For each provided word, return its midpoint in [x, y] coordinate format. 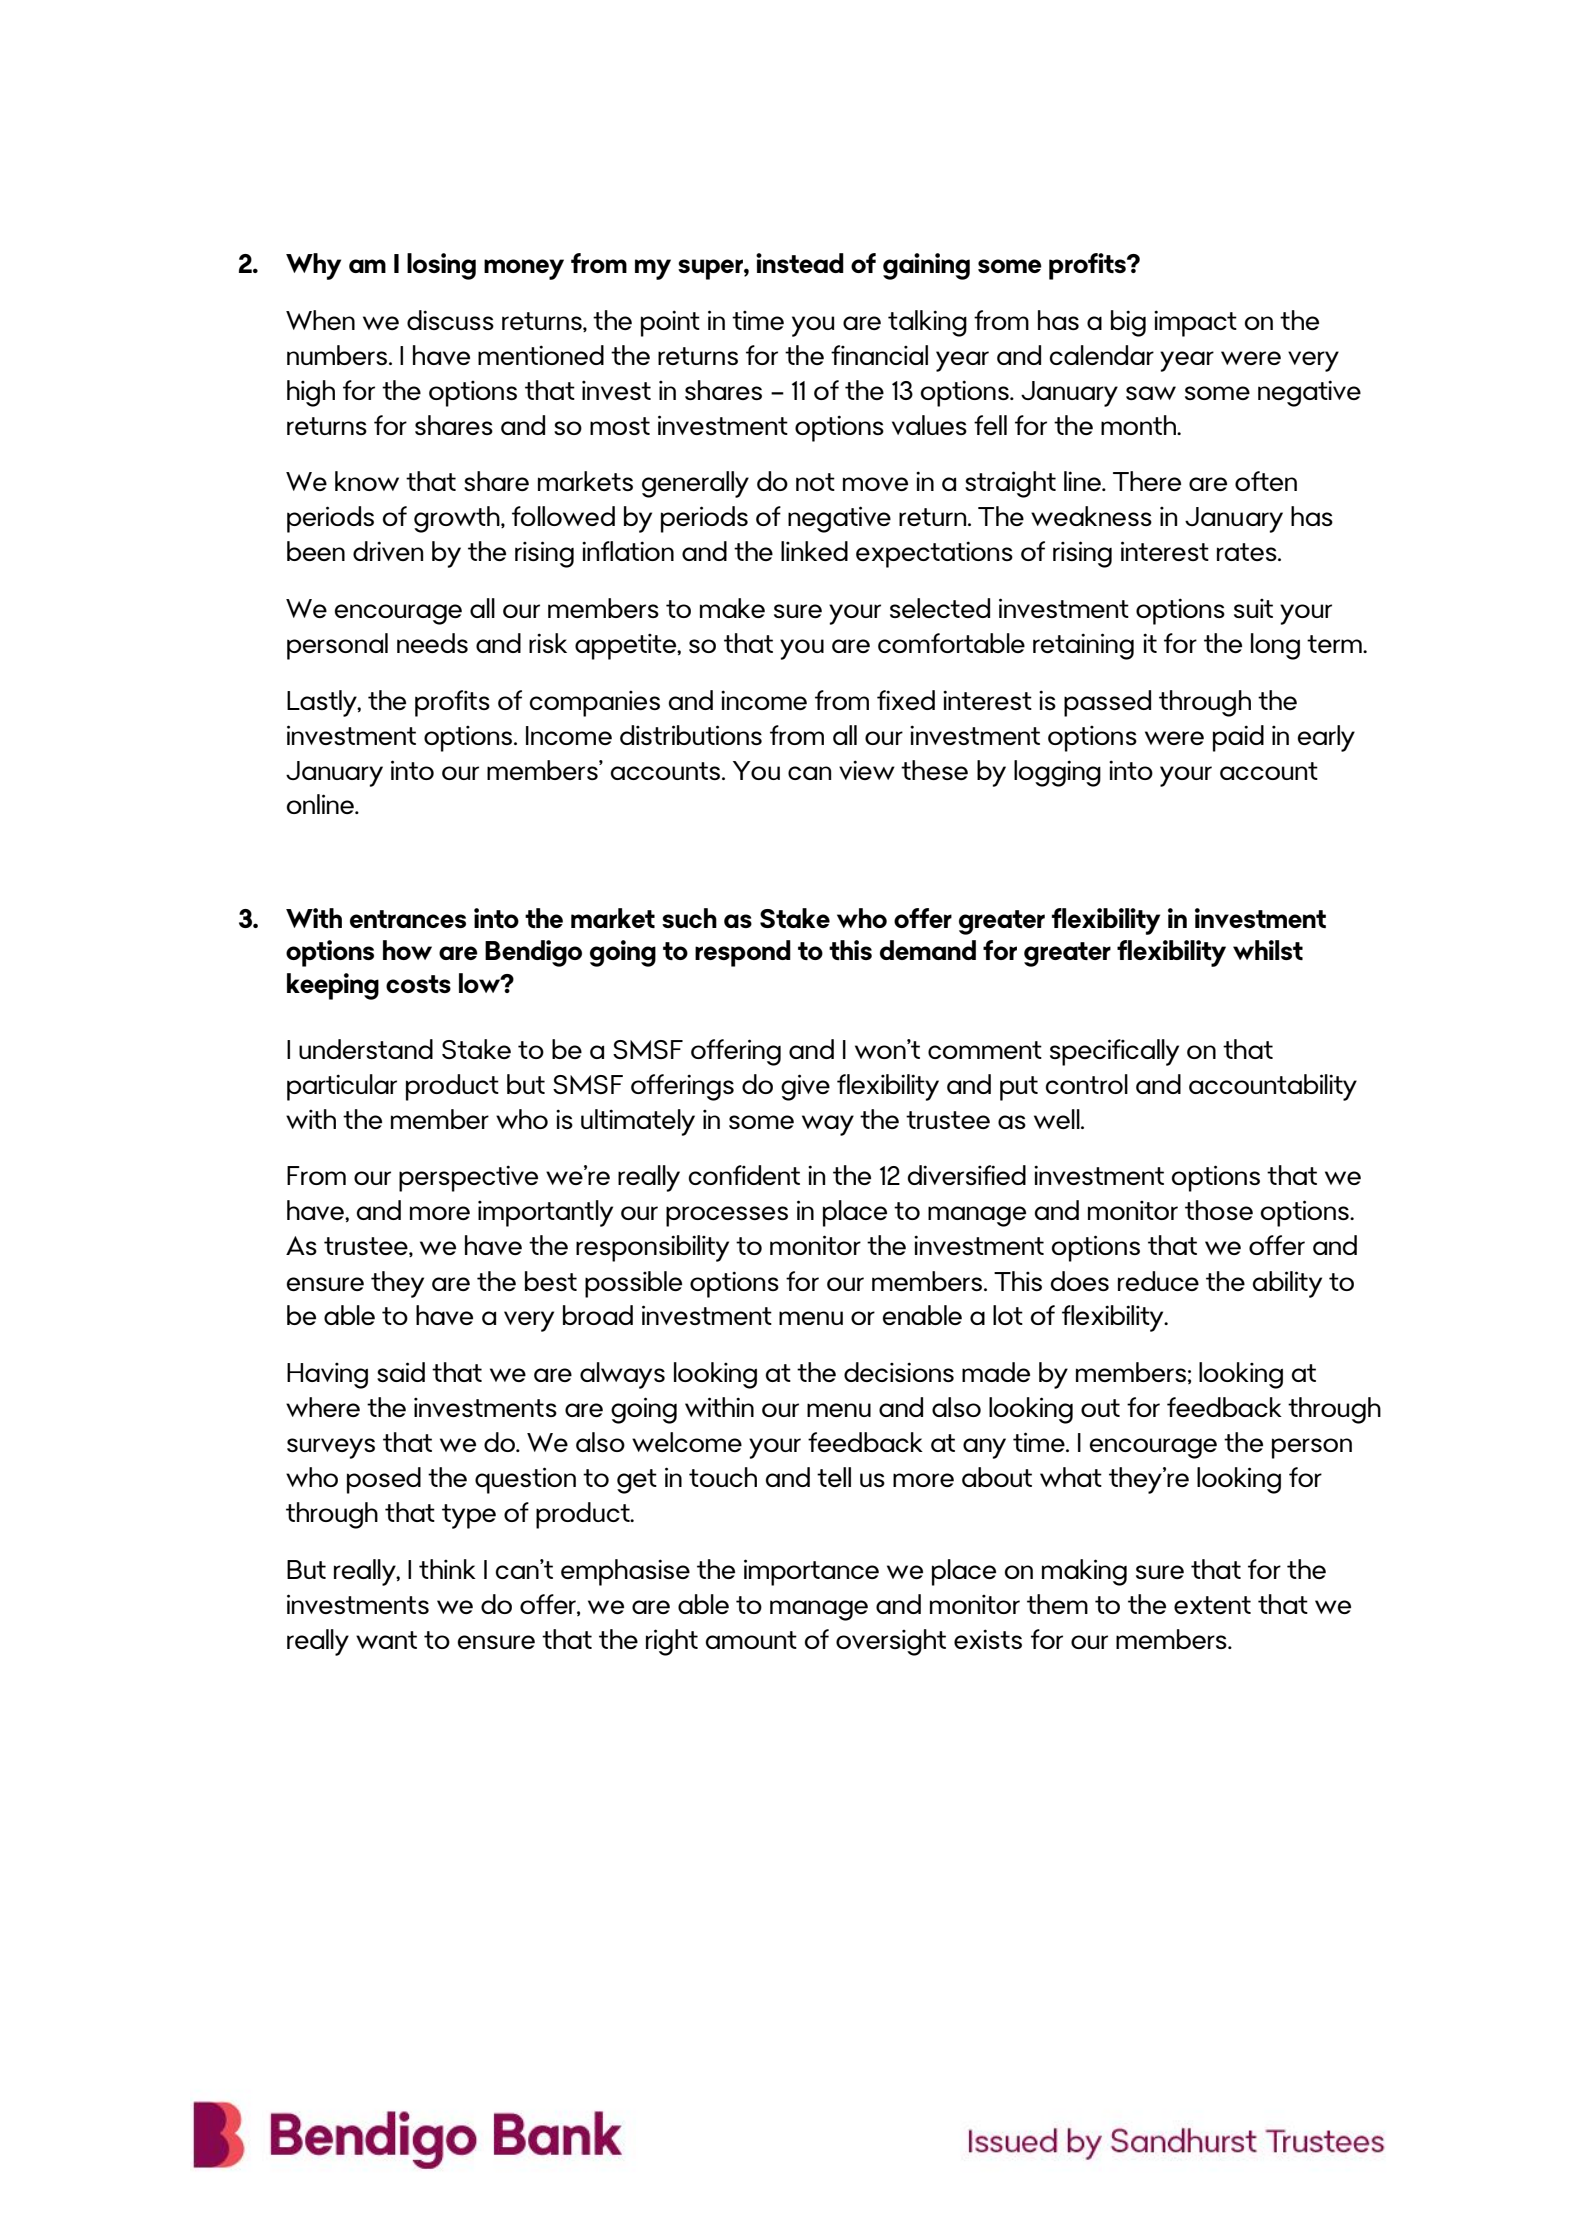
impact [1195, 323]
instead [800, 263]
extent [1212, 1605]
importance [811, 1572]
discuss [450, 320]
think [447, 1569]
